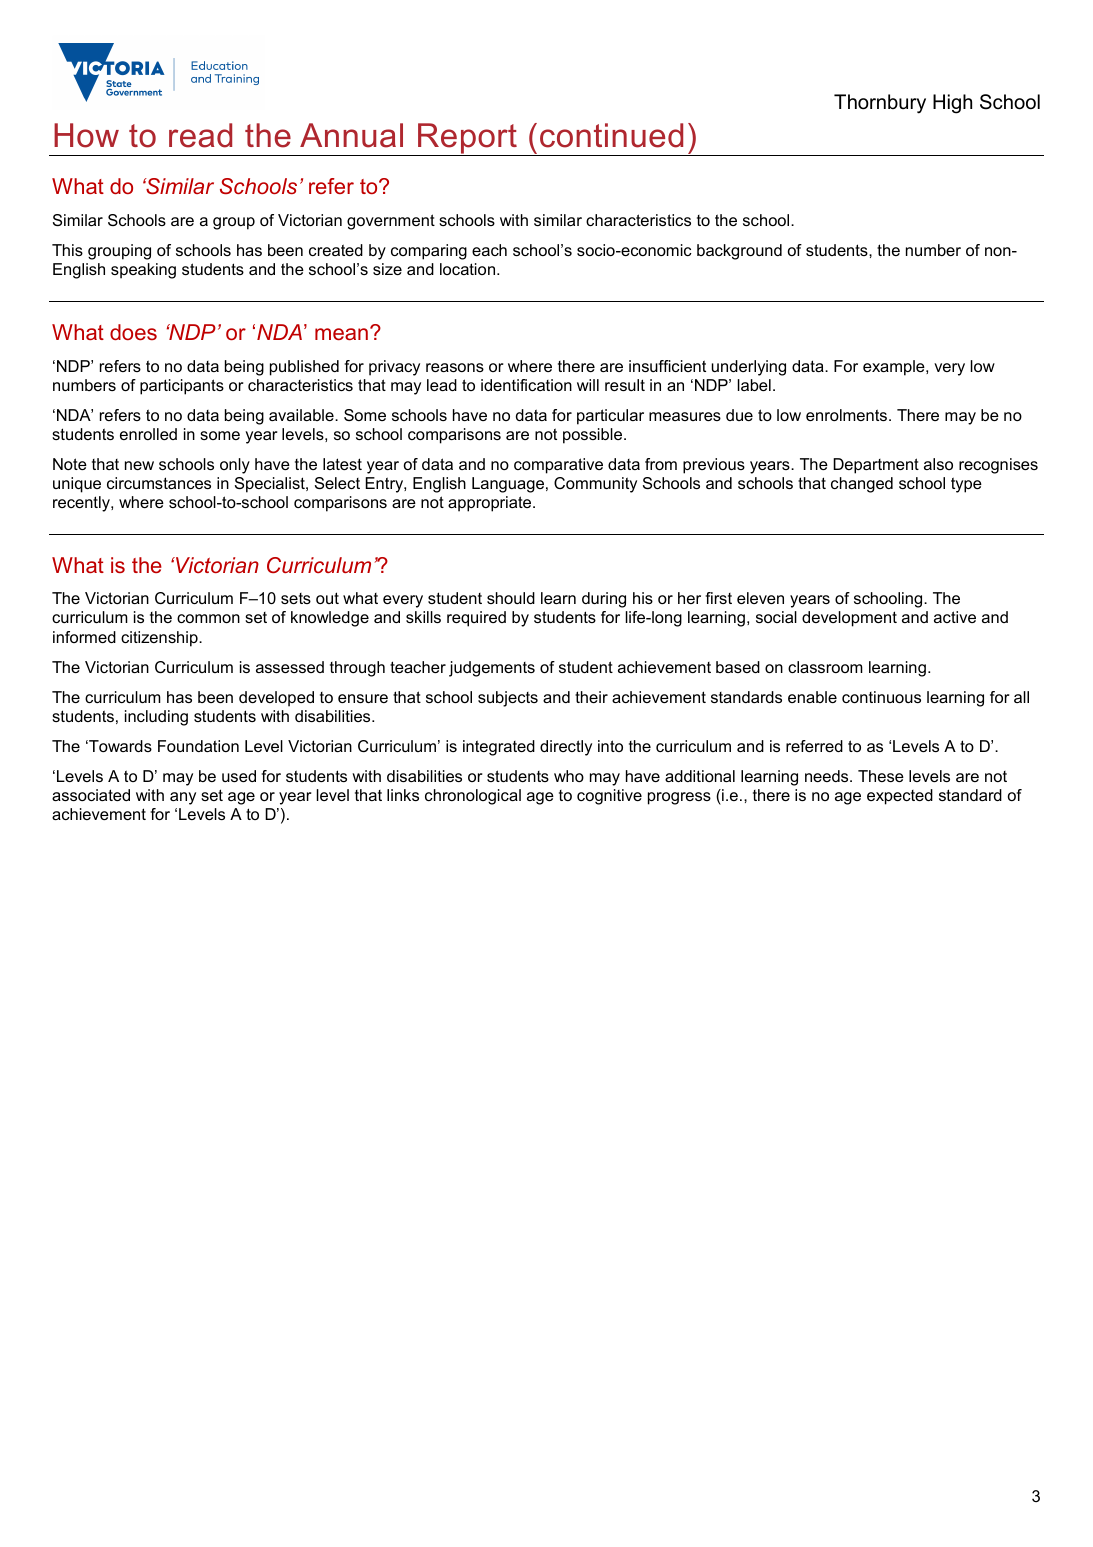  What do you see at coordinates (938, 464) in the image?
I see `also` at bounding box center [938, 464].
